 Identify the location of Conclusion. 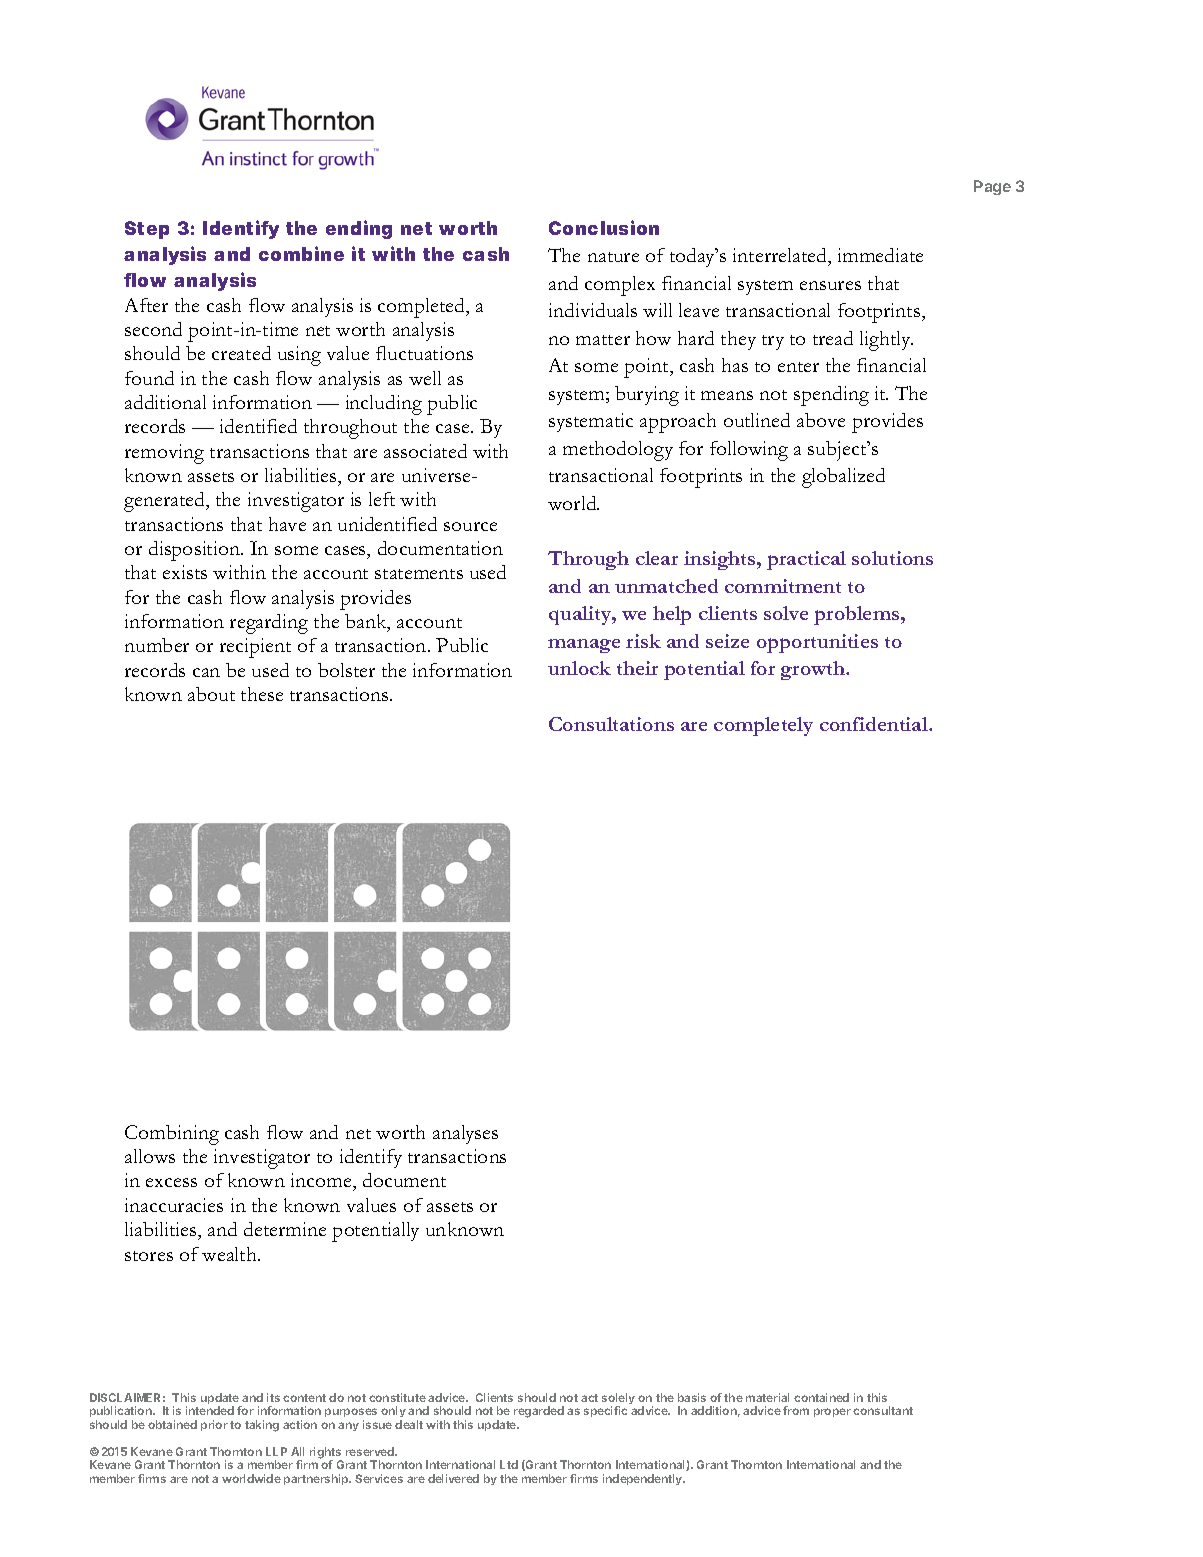
(604, 227).
